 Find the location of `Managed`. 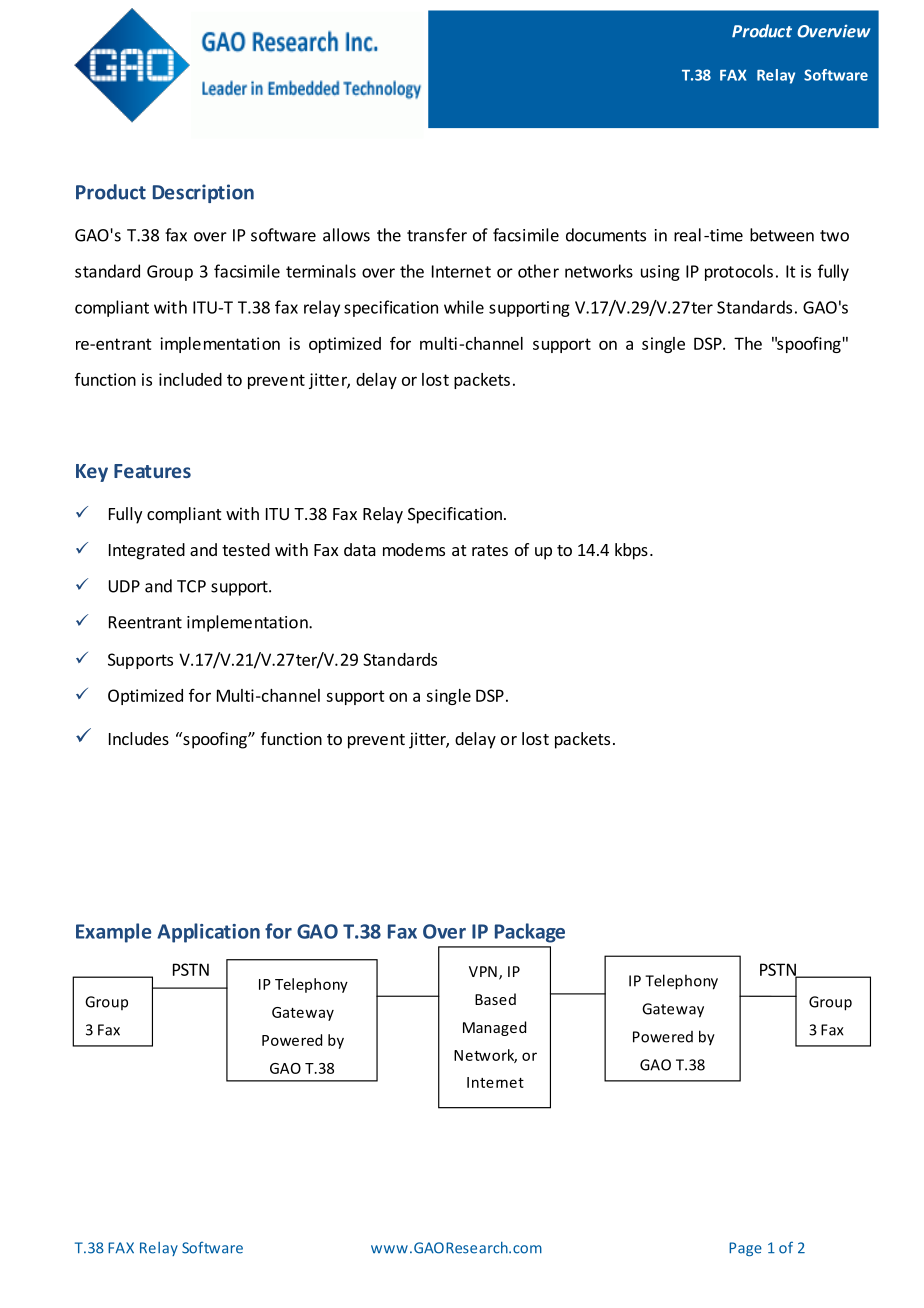

Managed is located at coordinates (494, 1028).
